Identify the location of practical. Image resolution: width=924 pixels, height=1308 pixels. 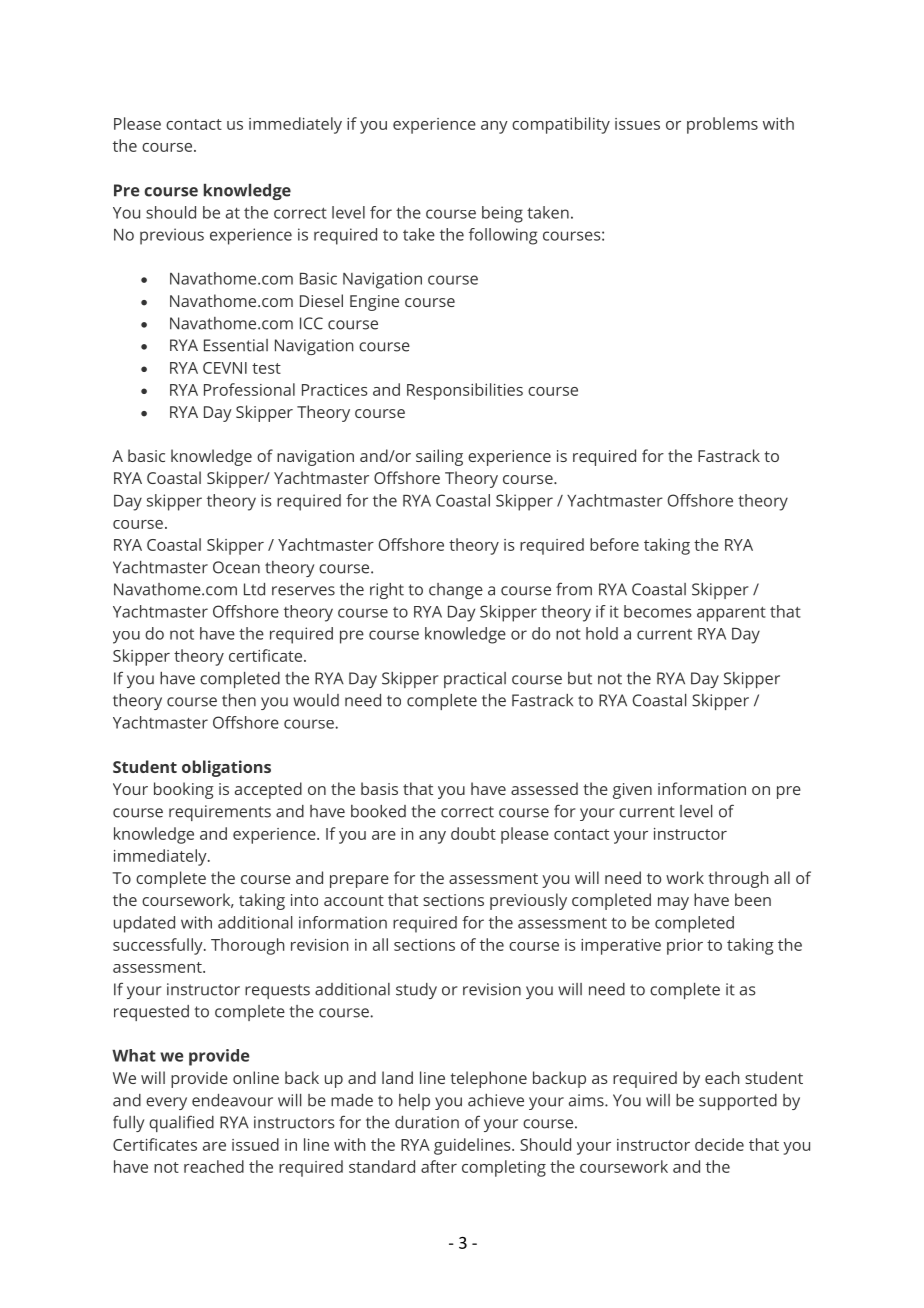
(475, 680).
